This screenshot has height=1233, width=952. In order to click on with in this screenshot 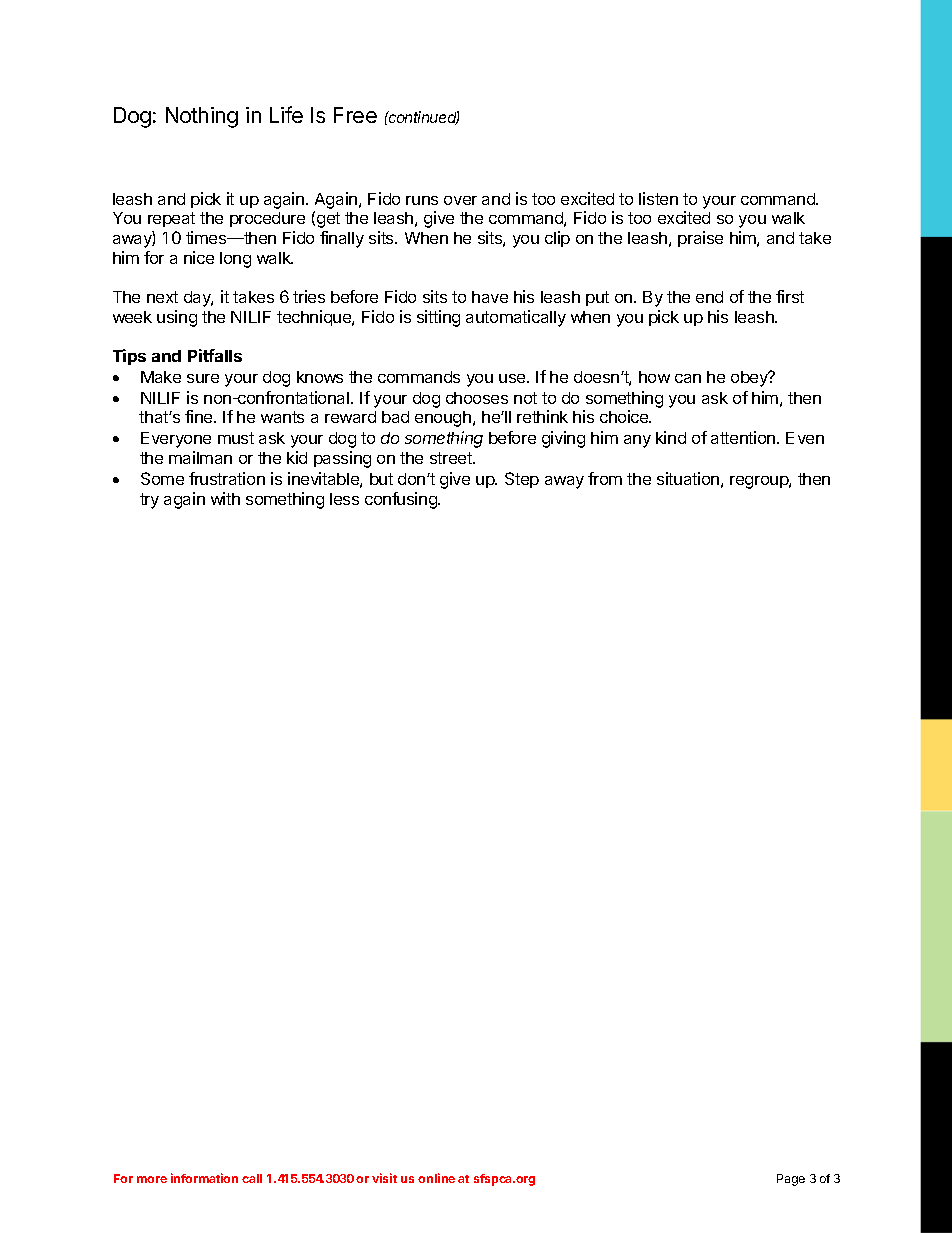, I will do `click(225, 498)`.
